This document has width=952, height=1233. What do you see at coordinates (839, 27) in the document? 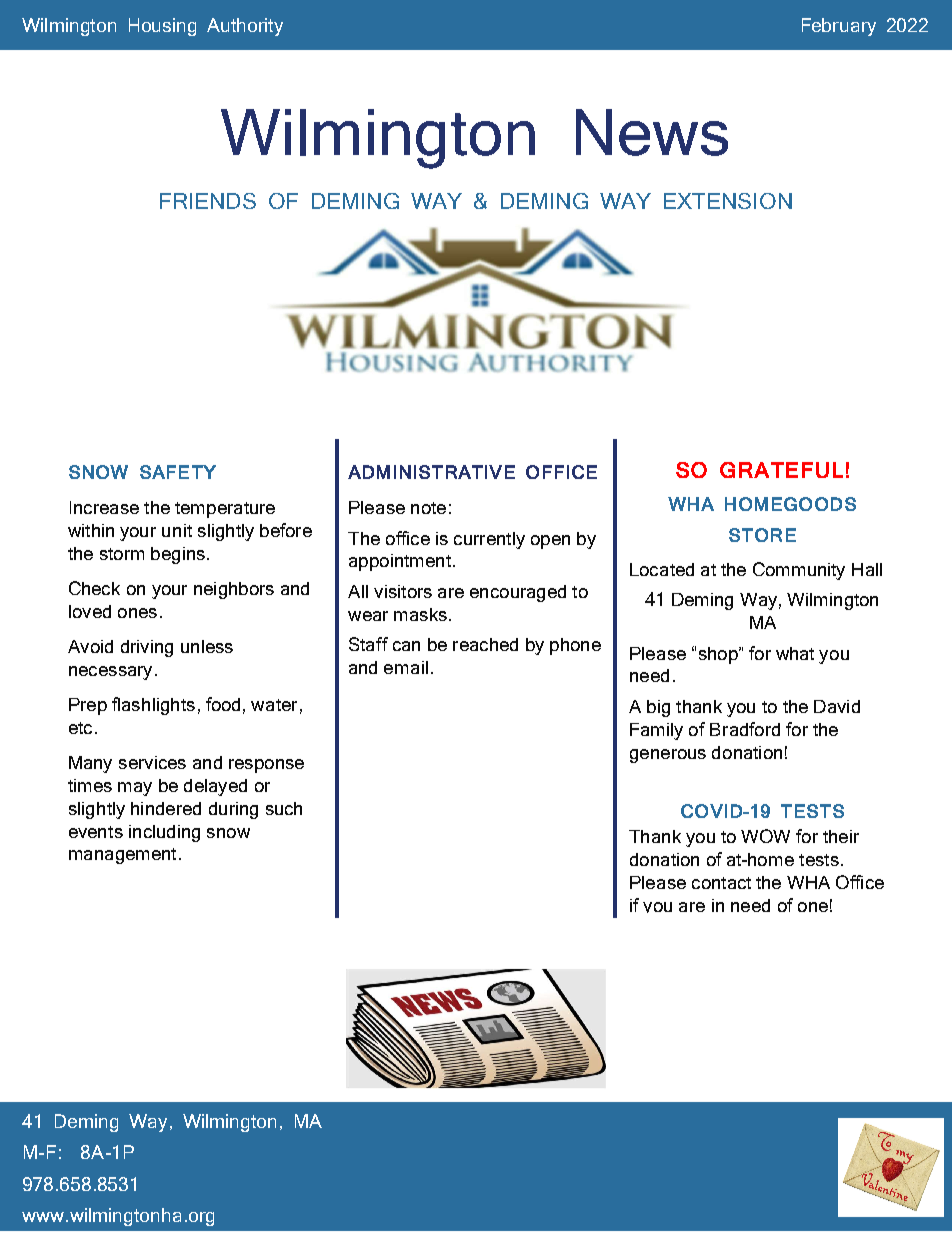
I see `February` at bounding box center [839, 27].
